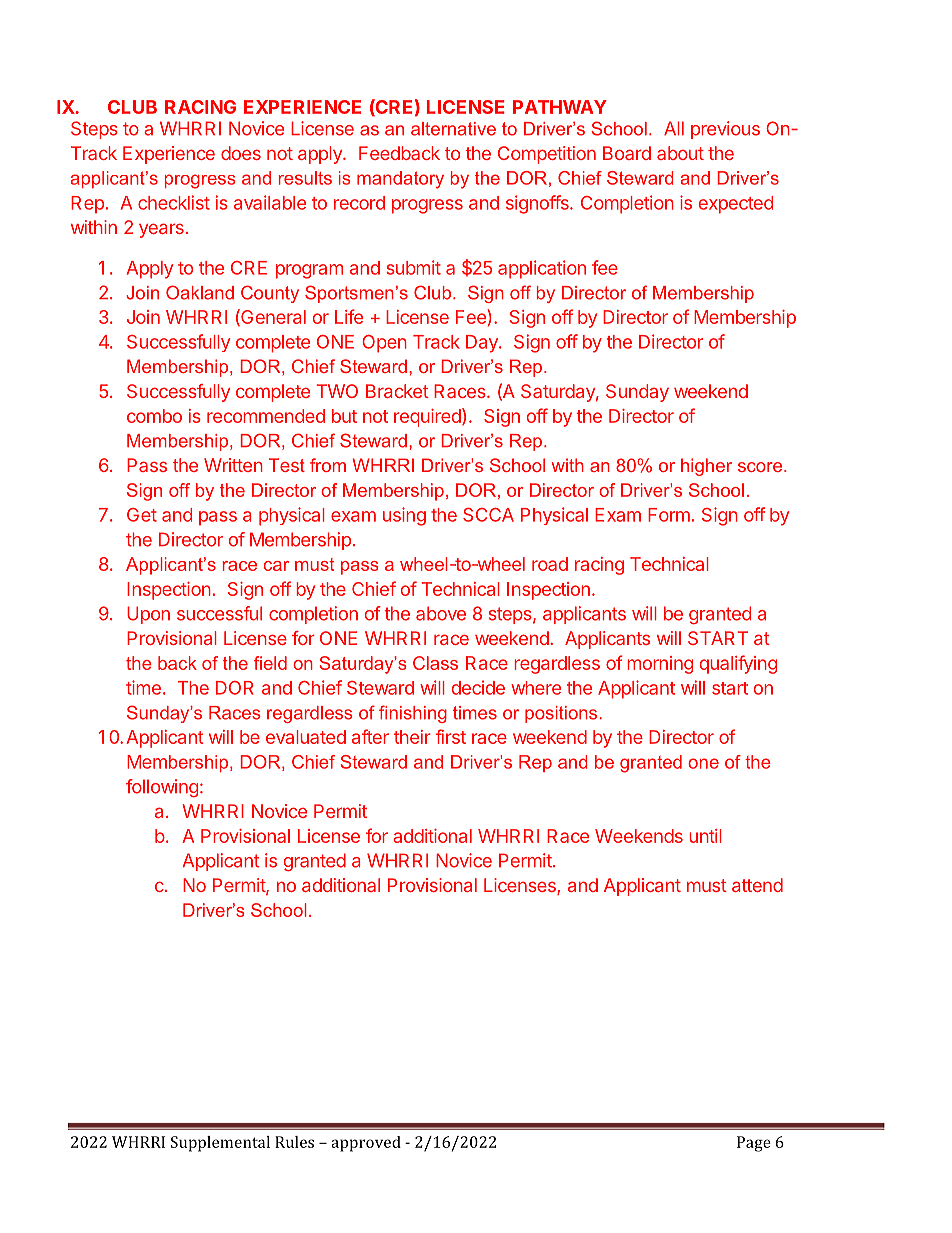  I want to click on Upon, so click(148, 615).
